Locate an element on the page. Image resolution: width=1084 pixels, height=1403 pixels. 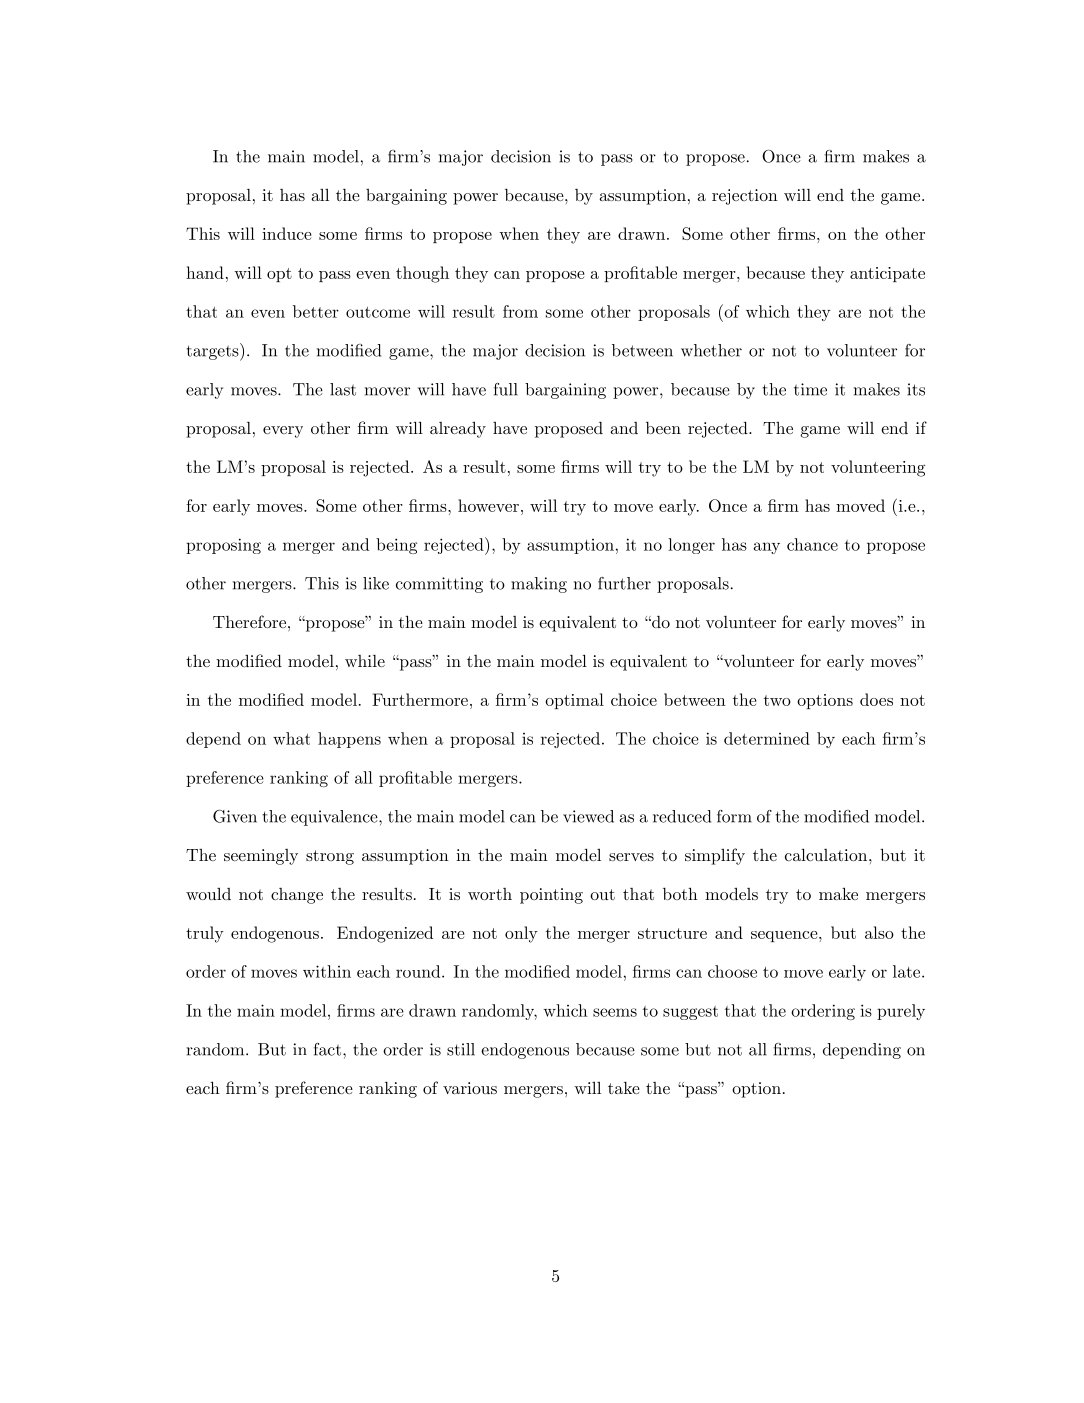
seemingly is located at coordinates (261, 857).
